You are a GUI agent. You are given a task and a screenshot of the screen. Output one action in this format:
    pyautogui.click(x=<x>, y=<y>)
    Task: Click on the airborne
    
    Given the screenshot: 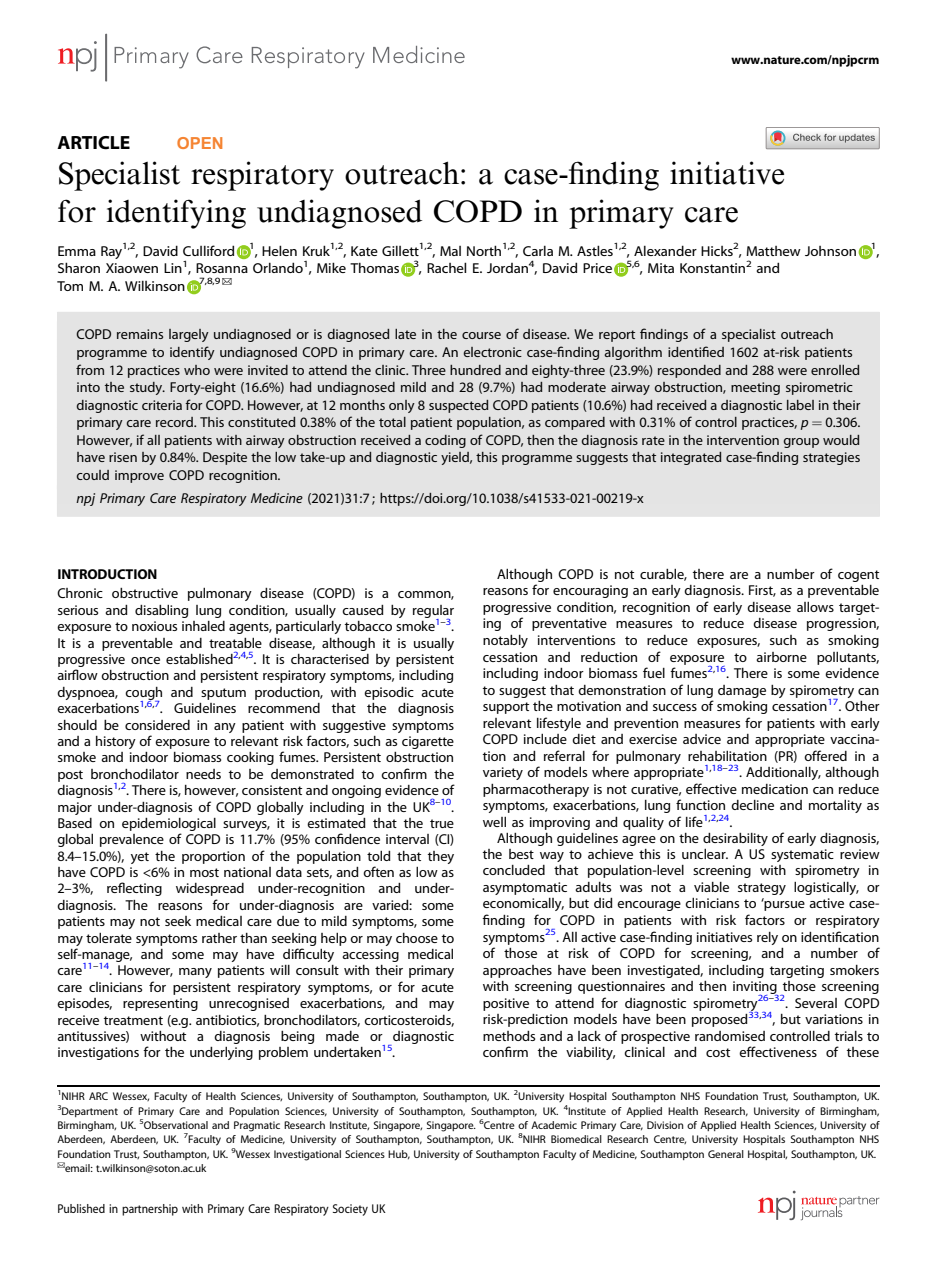 What is the action you would take?
    pyautogui.click(x=781, y=657)
